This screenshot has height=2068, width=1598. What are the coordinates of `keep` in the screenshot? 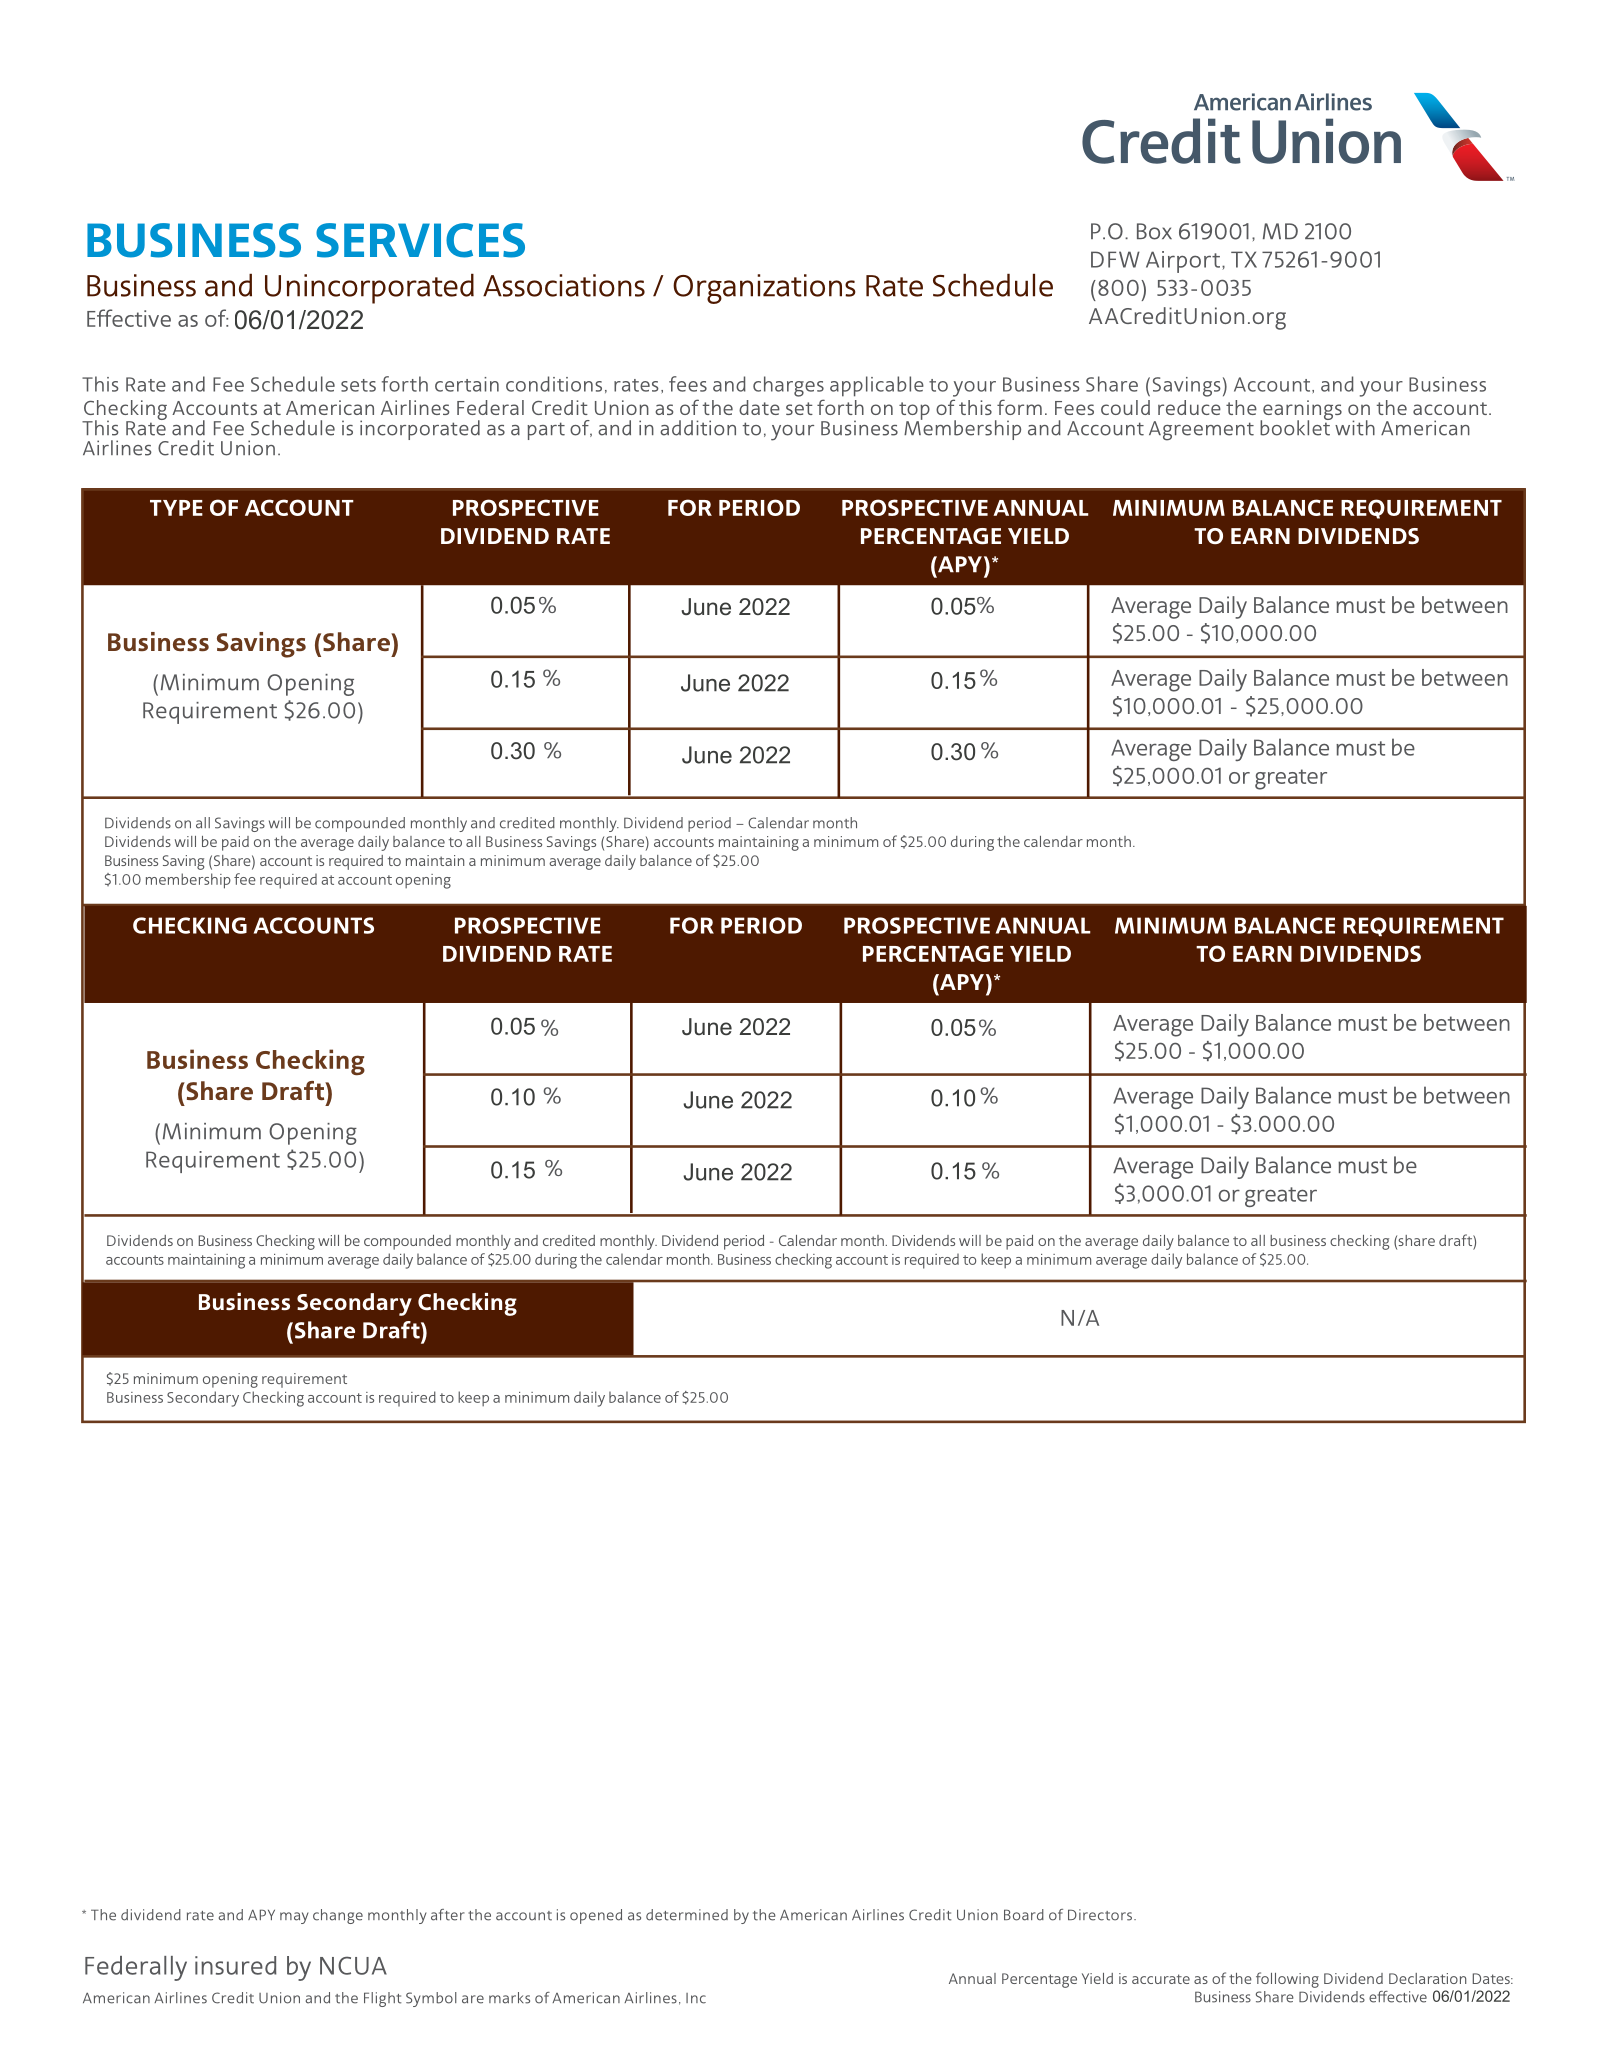 It's located at (473, 1398).
